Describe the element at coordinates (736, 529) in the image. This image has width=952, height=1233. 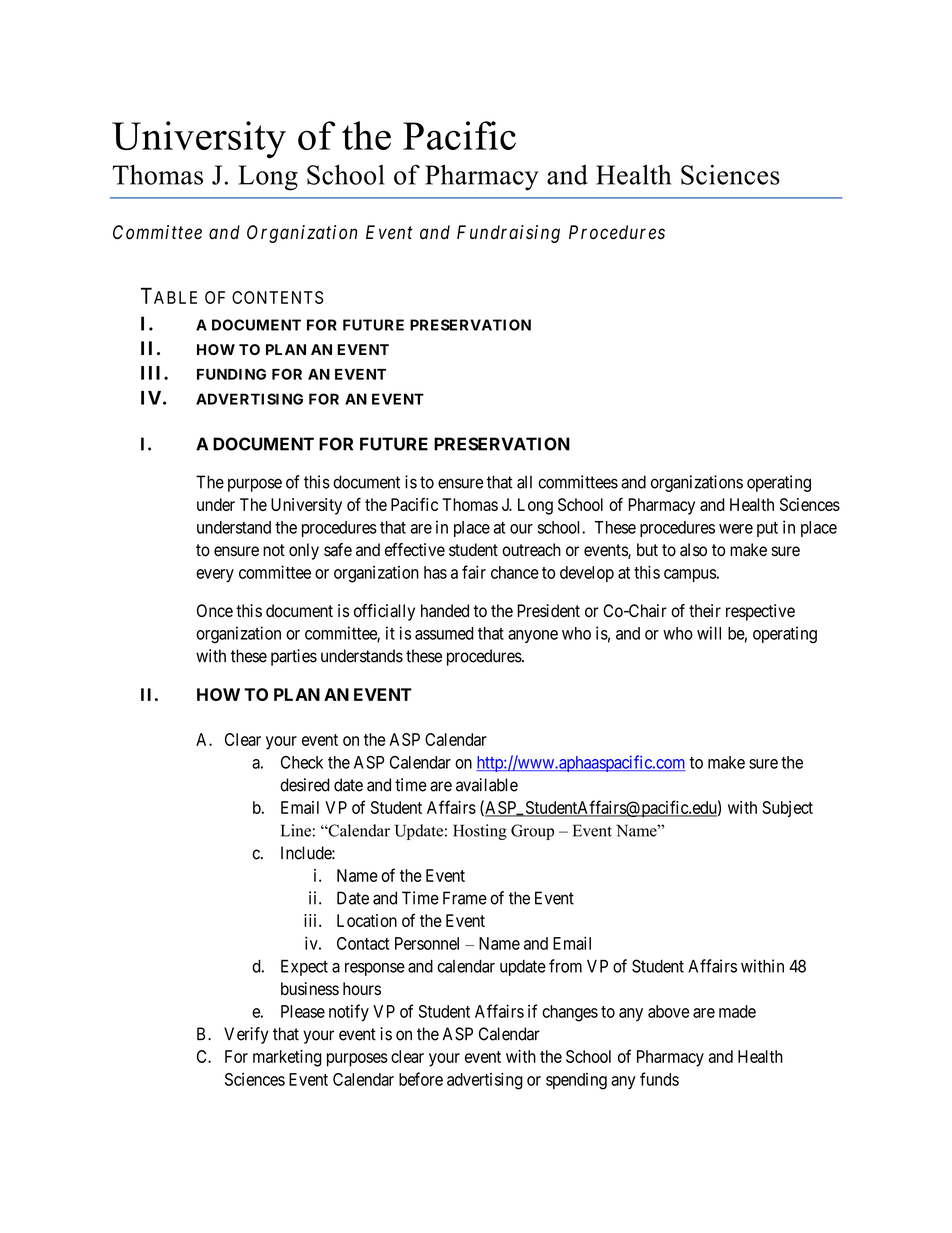
I see `were` at that location.
